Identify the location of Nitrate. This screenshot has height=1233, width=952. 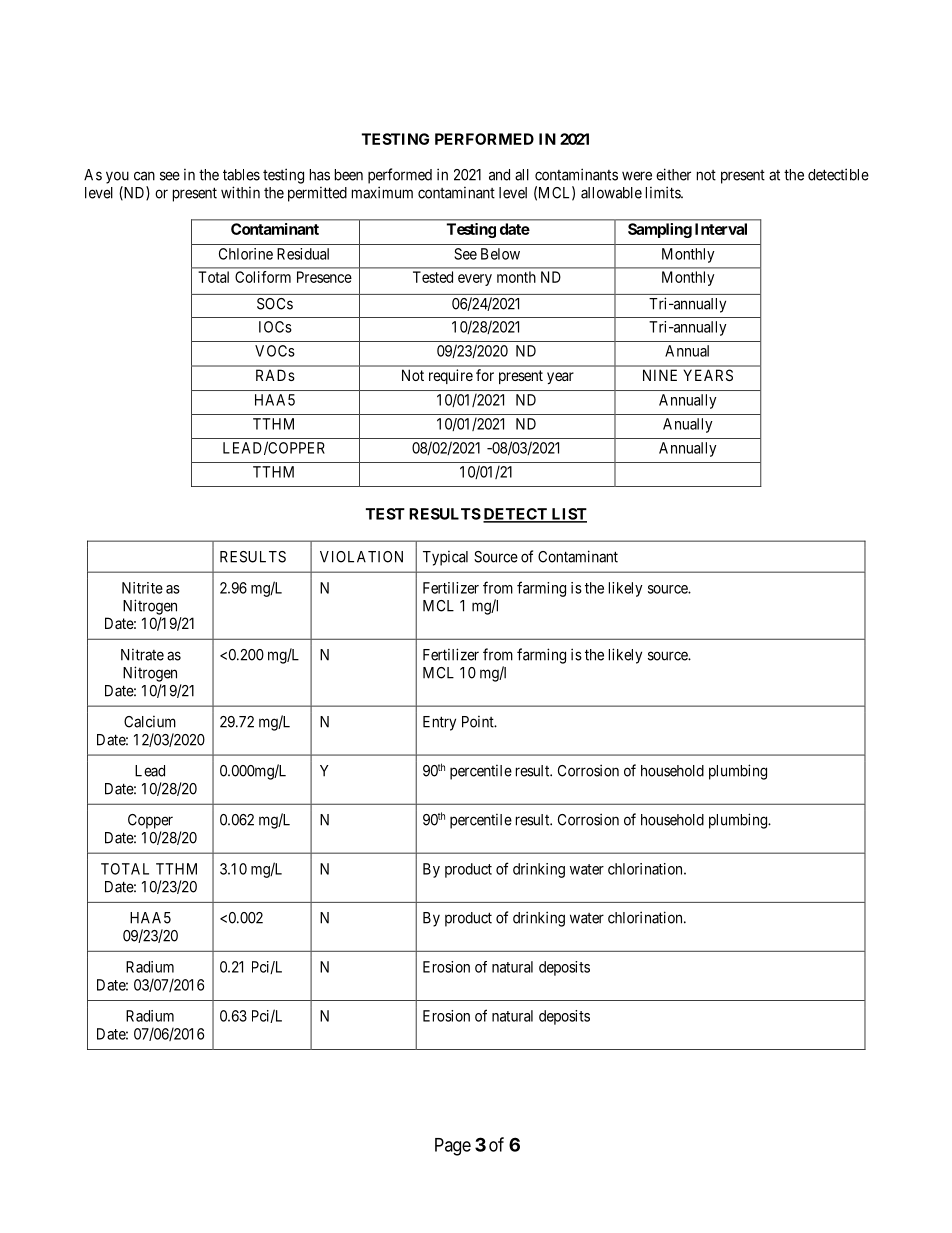
(142, 655).
